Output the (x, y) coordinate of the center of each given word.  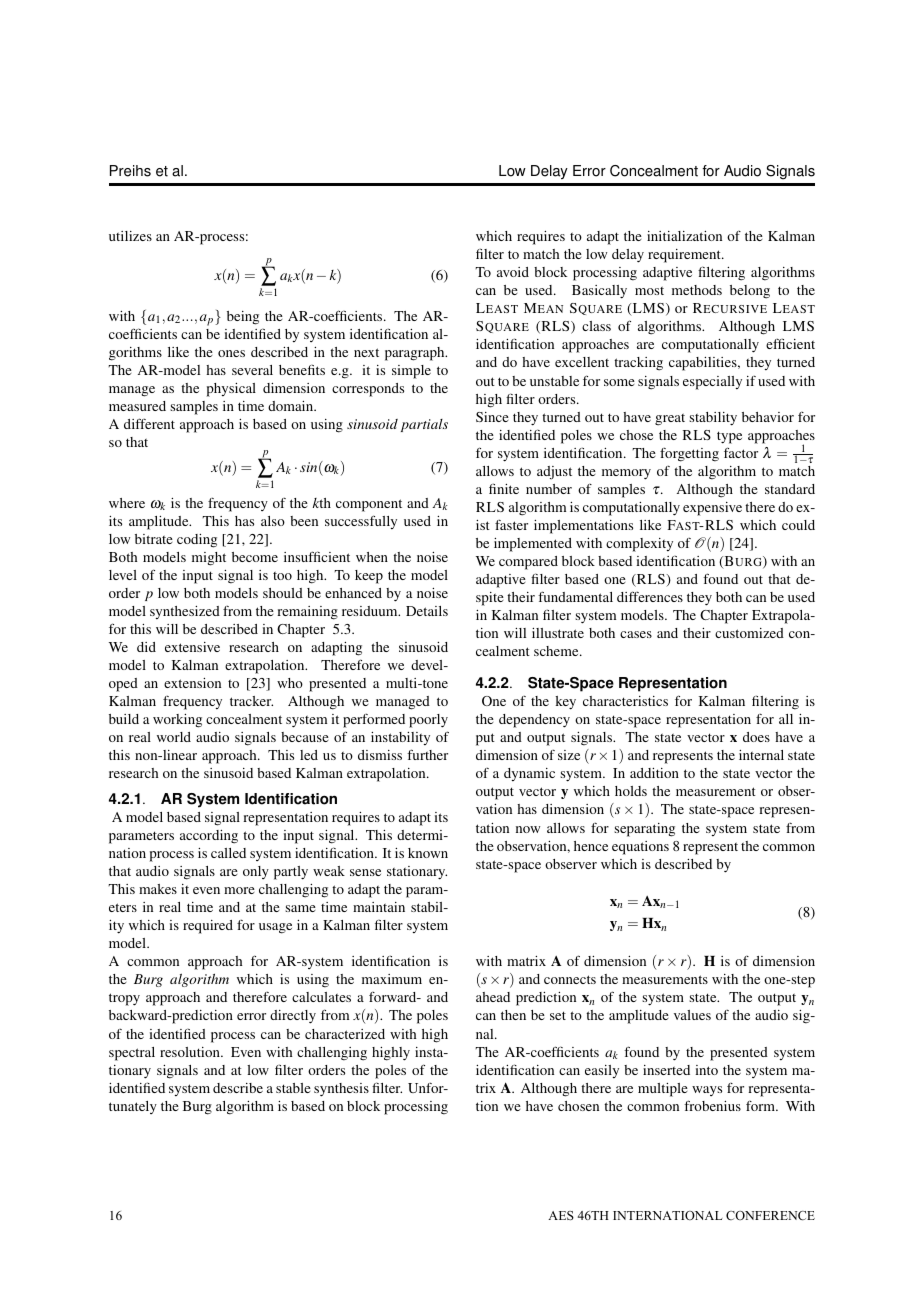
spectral (132, 1054)
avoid (513, 272)
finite (504, 488)
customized (749, 633)
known (428, 853)
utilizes (130, 236)
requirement (685, 256)
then (513, 1015)
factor (741, 452)
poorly (428, 721)
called (228, 853)
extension (192, 683)
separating (644, 830)
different (149, 423)
